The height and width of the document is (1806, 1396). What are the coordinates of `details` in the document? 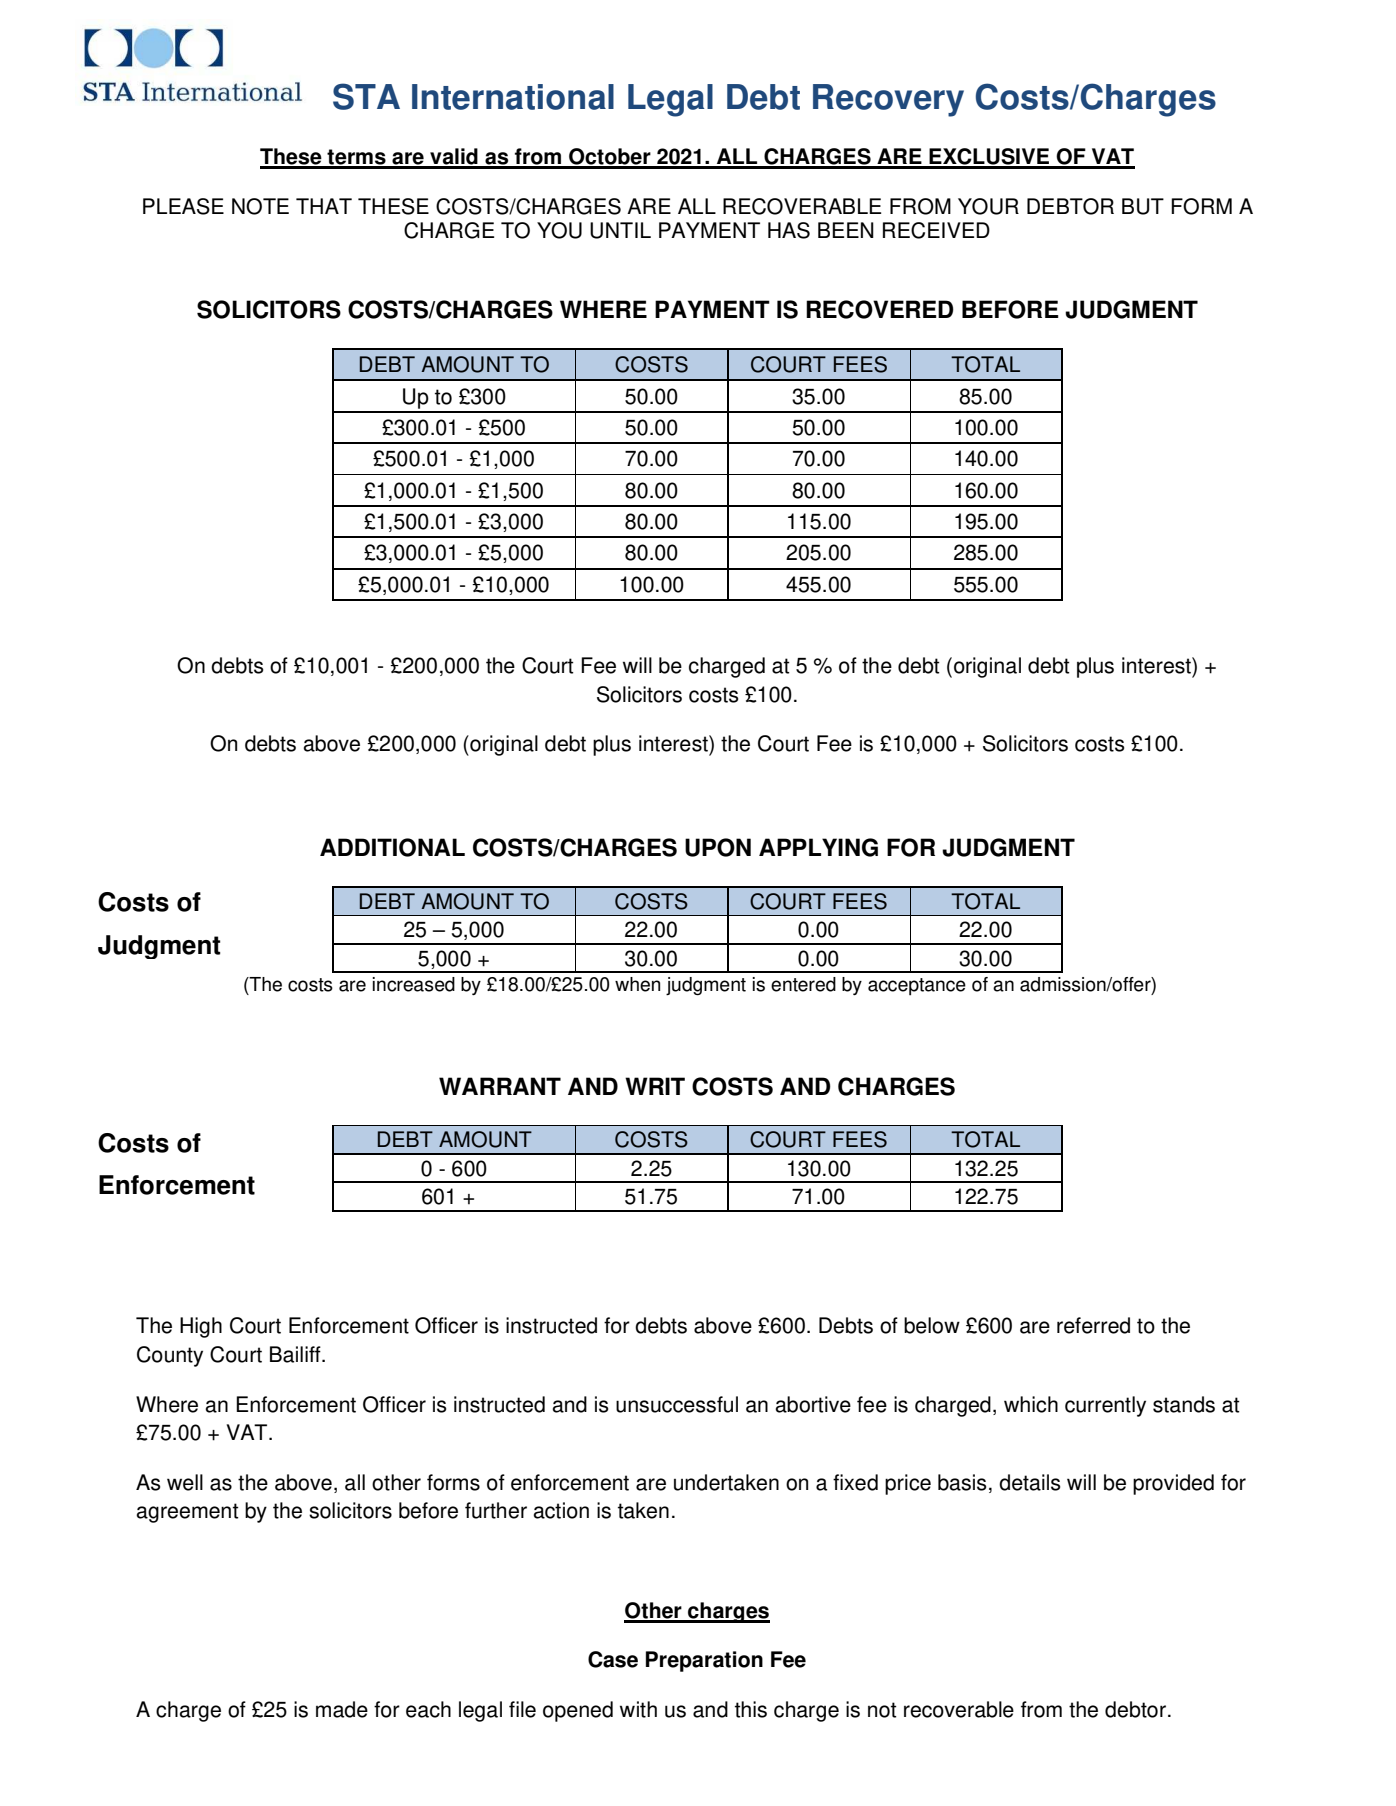 It's located at (1030, 1482).
